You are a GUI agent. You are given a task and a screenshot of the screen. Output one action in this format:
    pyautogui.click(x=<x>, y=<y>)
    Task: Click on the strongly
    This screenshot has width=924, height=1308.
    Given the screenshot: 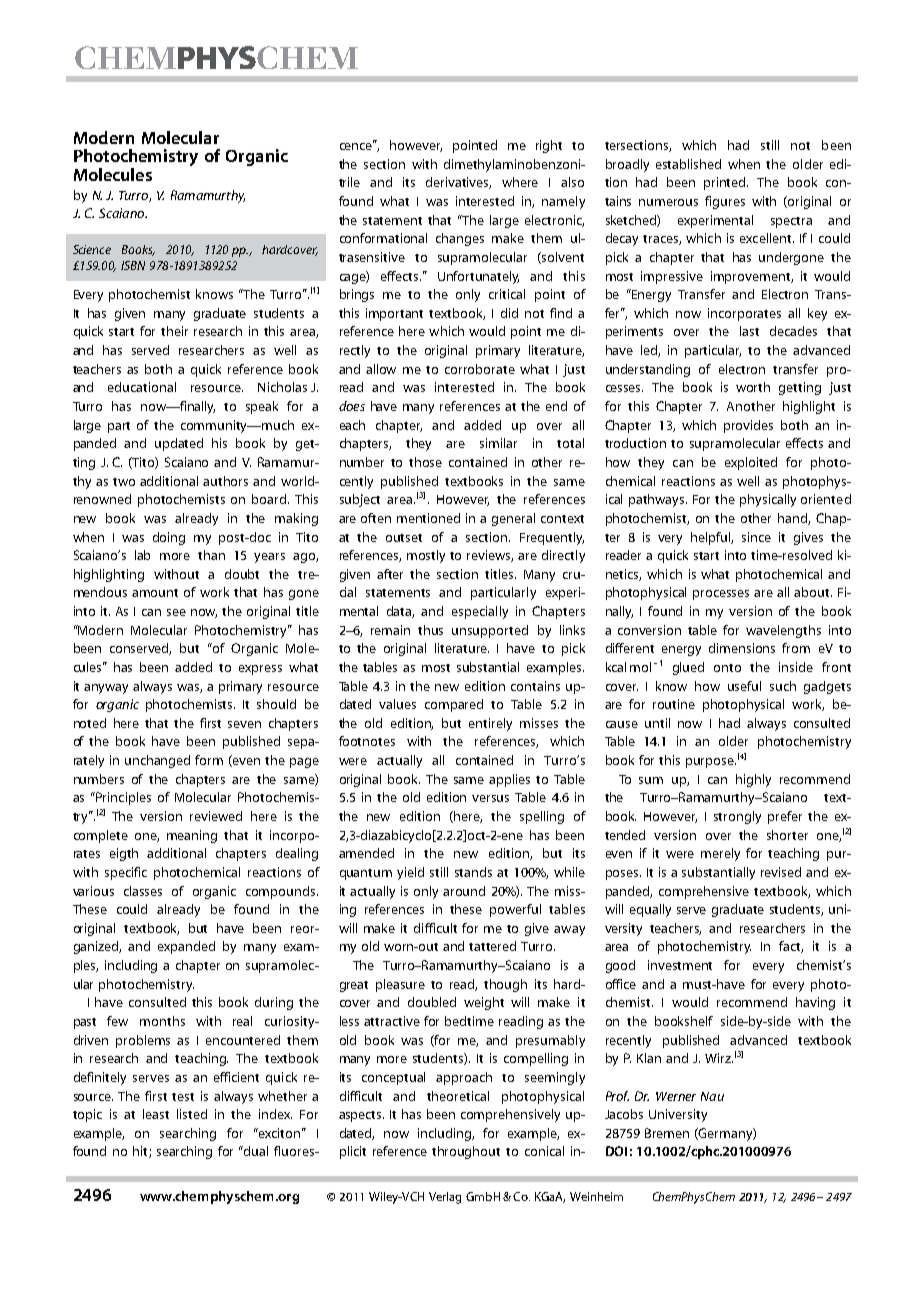 What is the action you would take?
    pyautogui.click(x=737, y=817)
